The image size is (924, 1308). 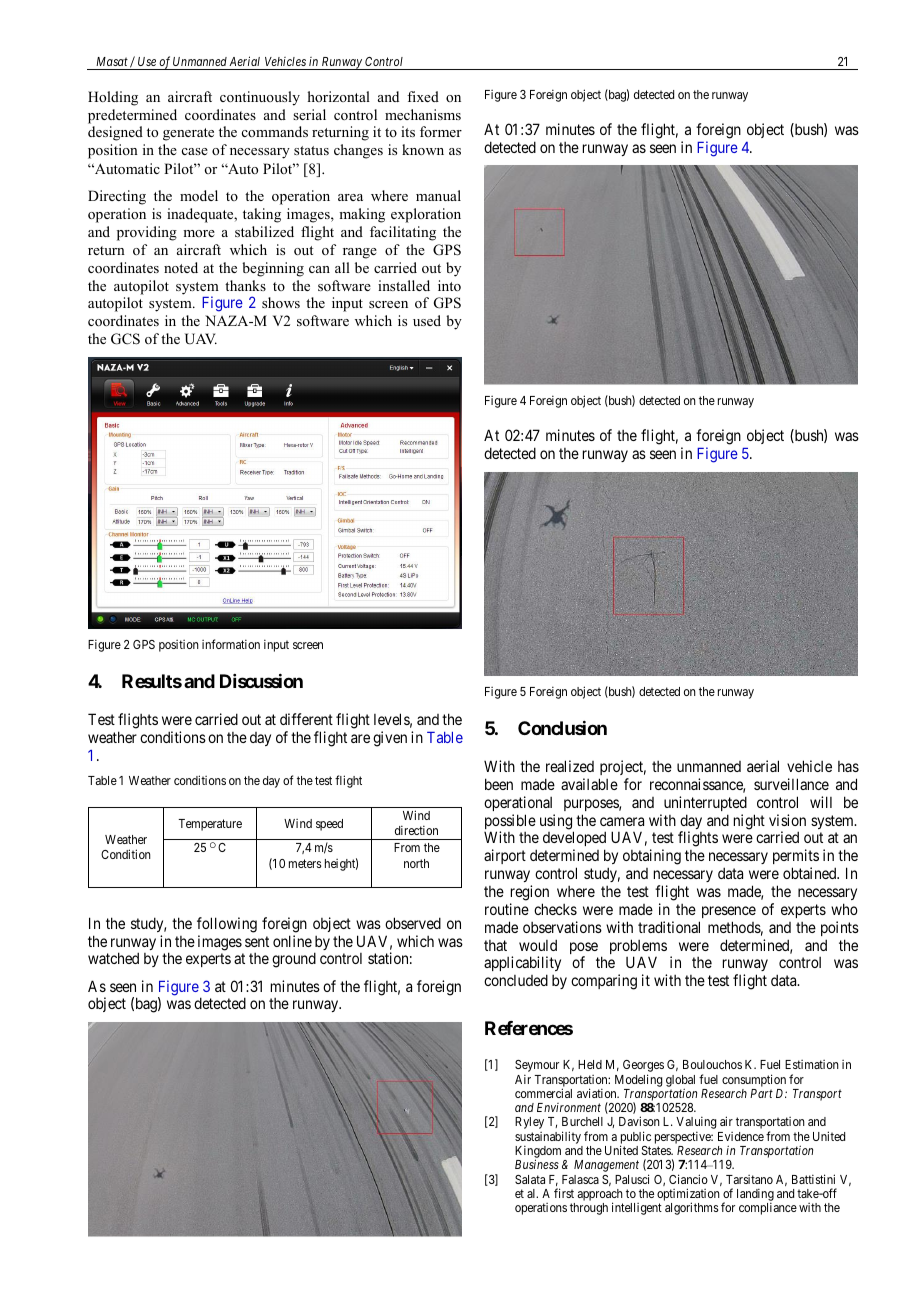 I want to click on has, so click(x=848, y=766).
